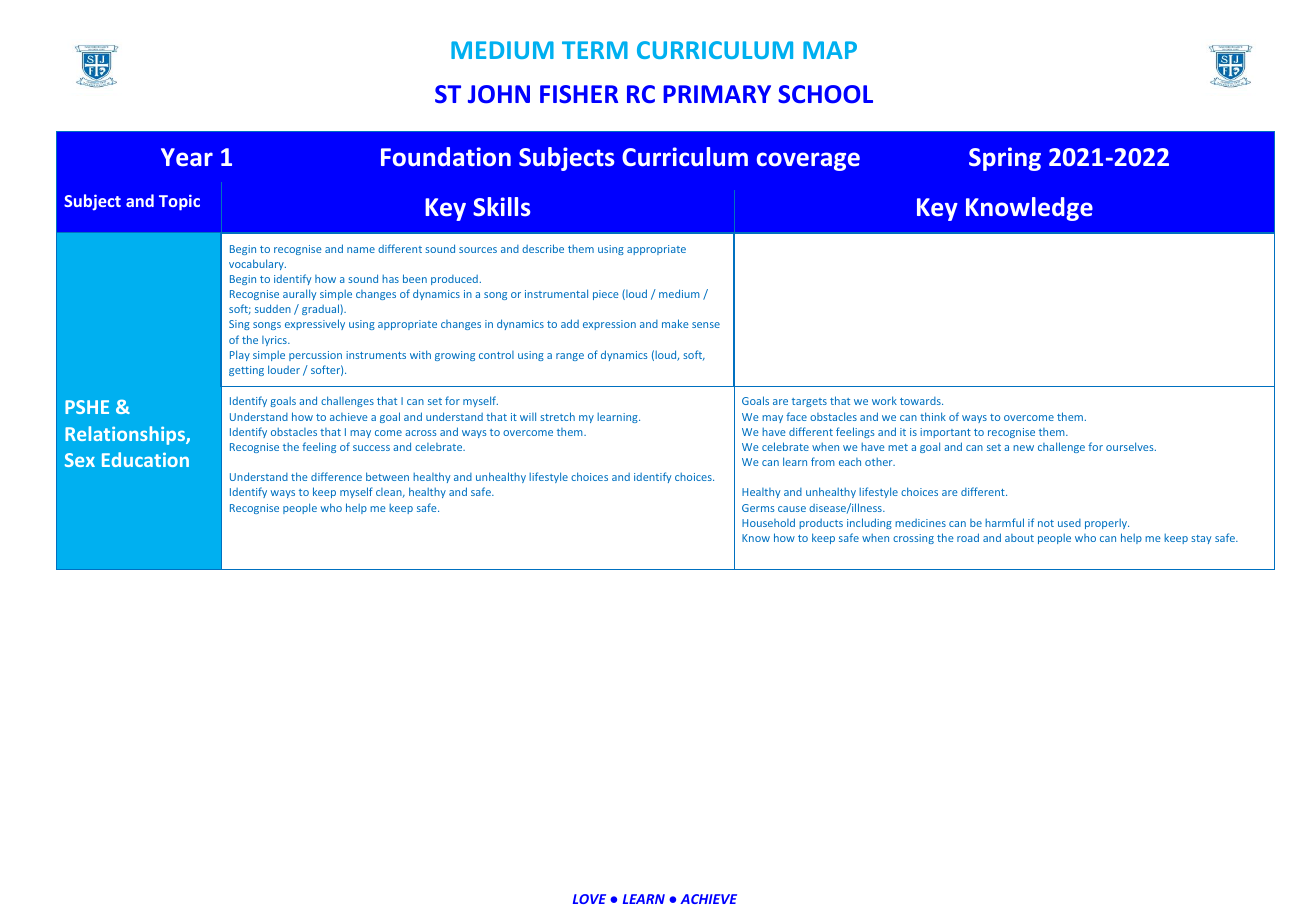 The image size is (1308, 924). I want to click on Year, so click(187, 157).
